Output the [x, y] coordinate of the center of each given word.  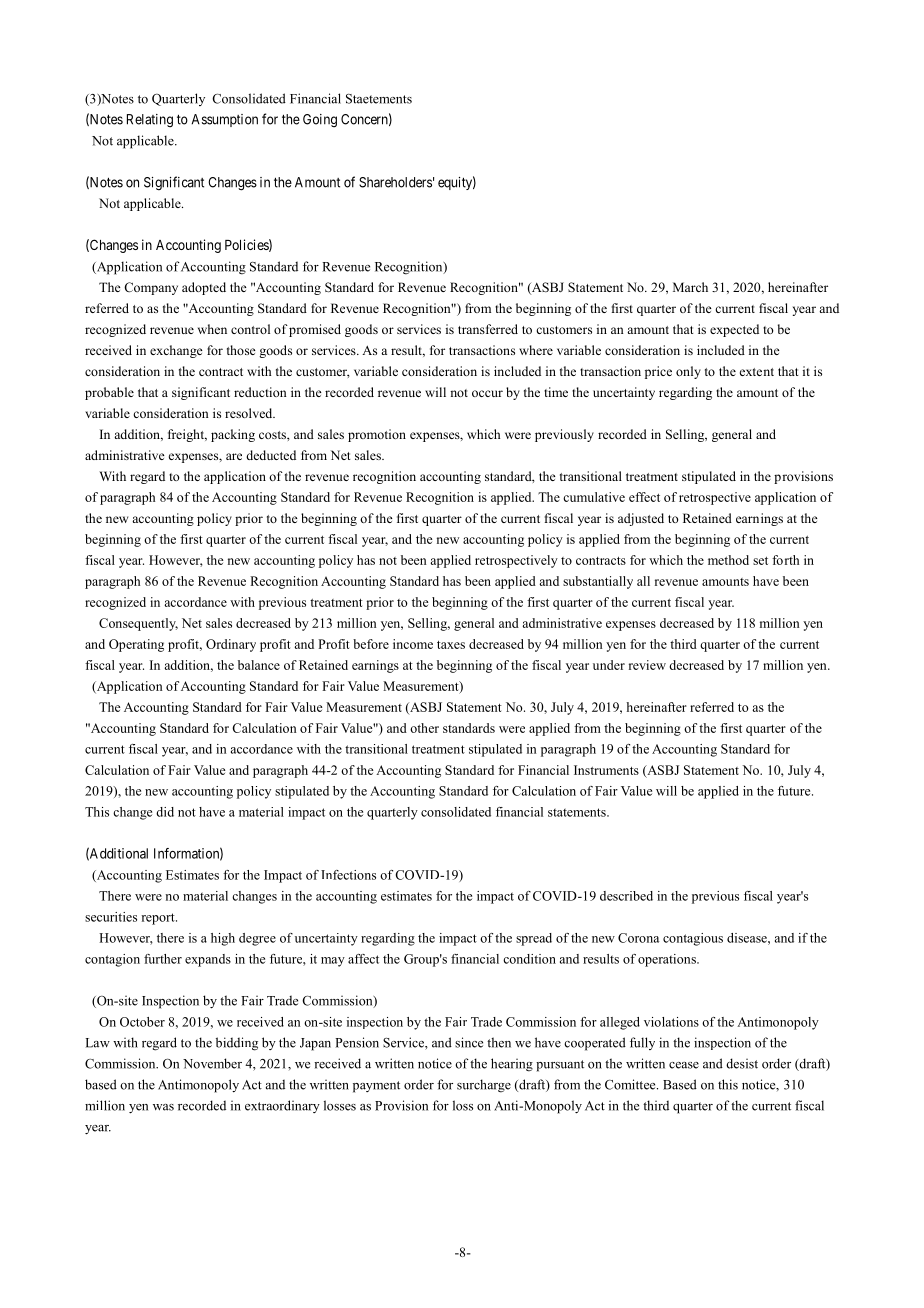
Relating [150, 120]
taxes [451, 645]
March [690, 287]
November [212, 1063]
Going [320, 120]
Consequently [138, 624]
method [728, 560]
